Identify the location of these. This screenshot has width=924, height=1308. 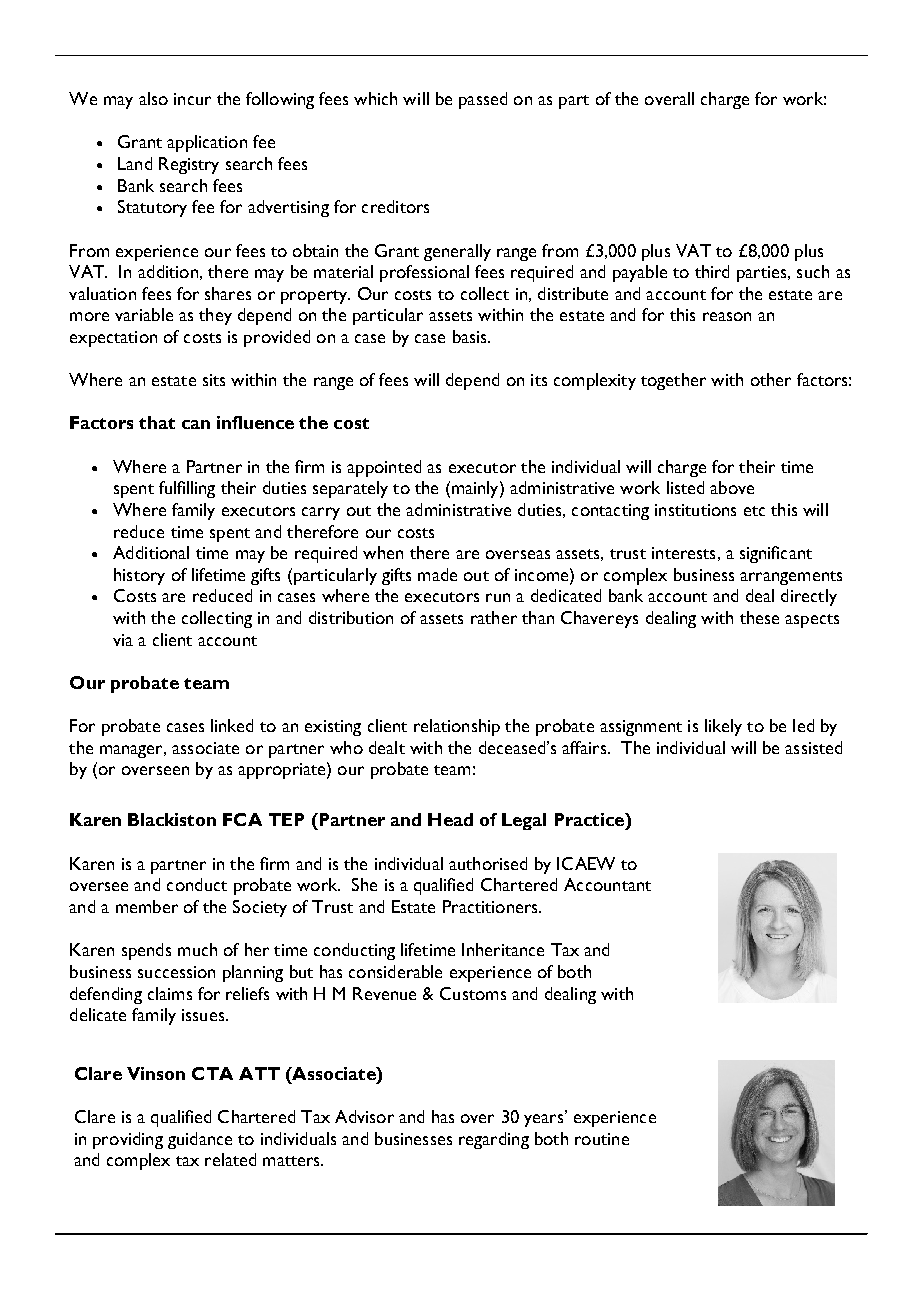
(759, 617).
